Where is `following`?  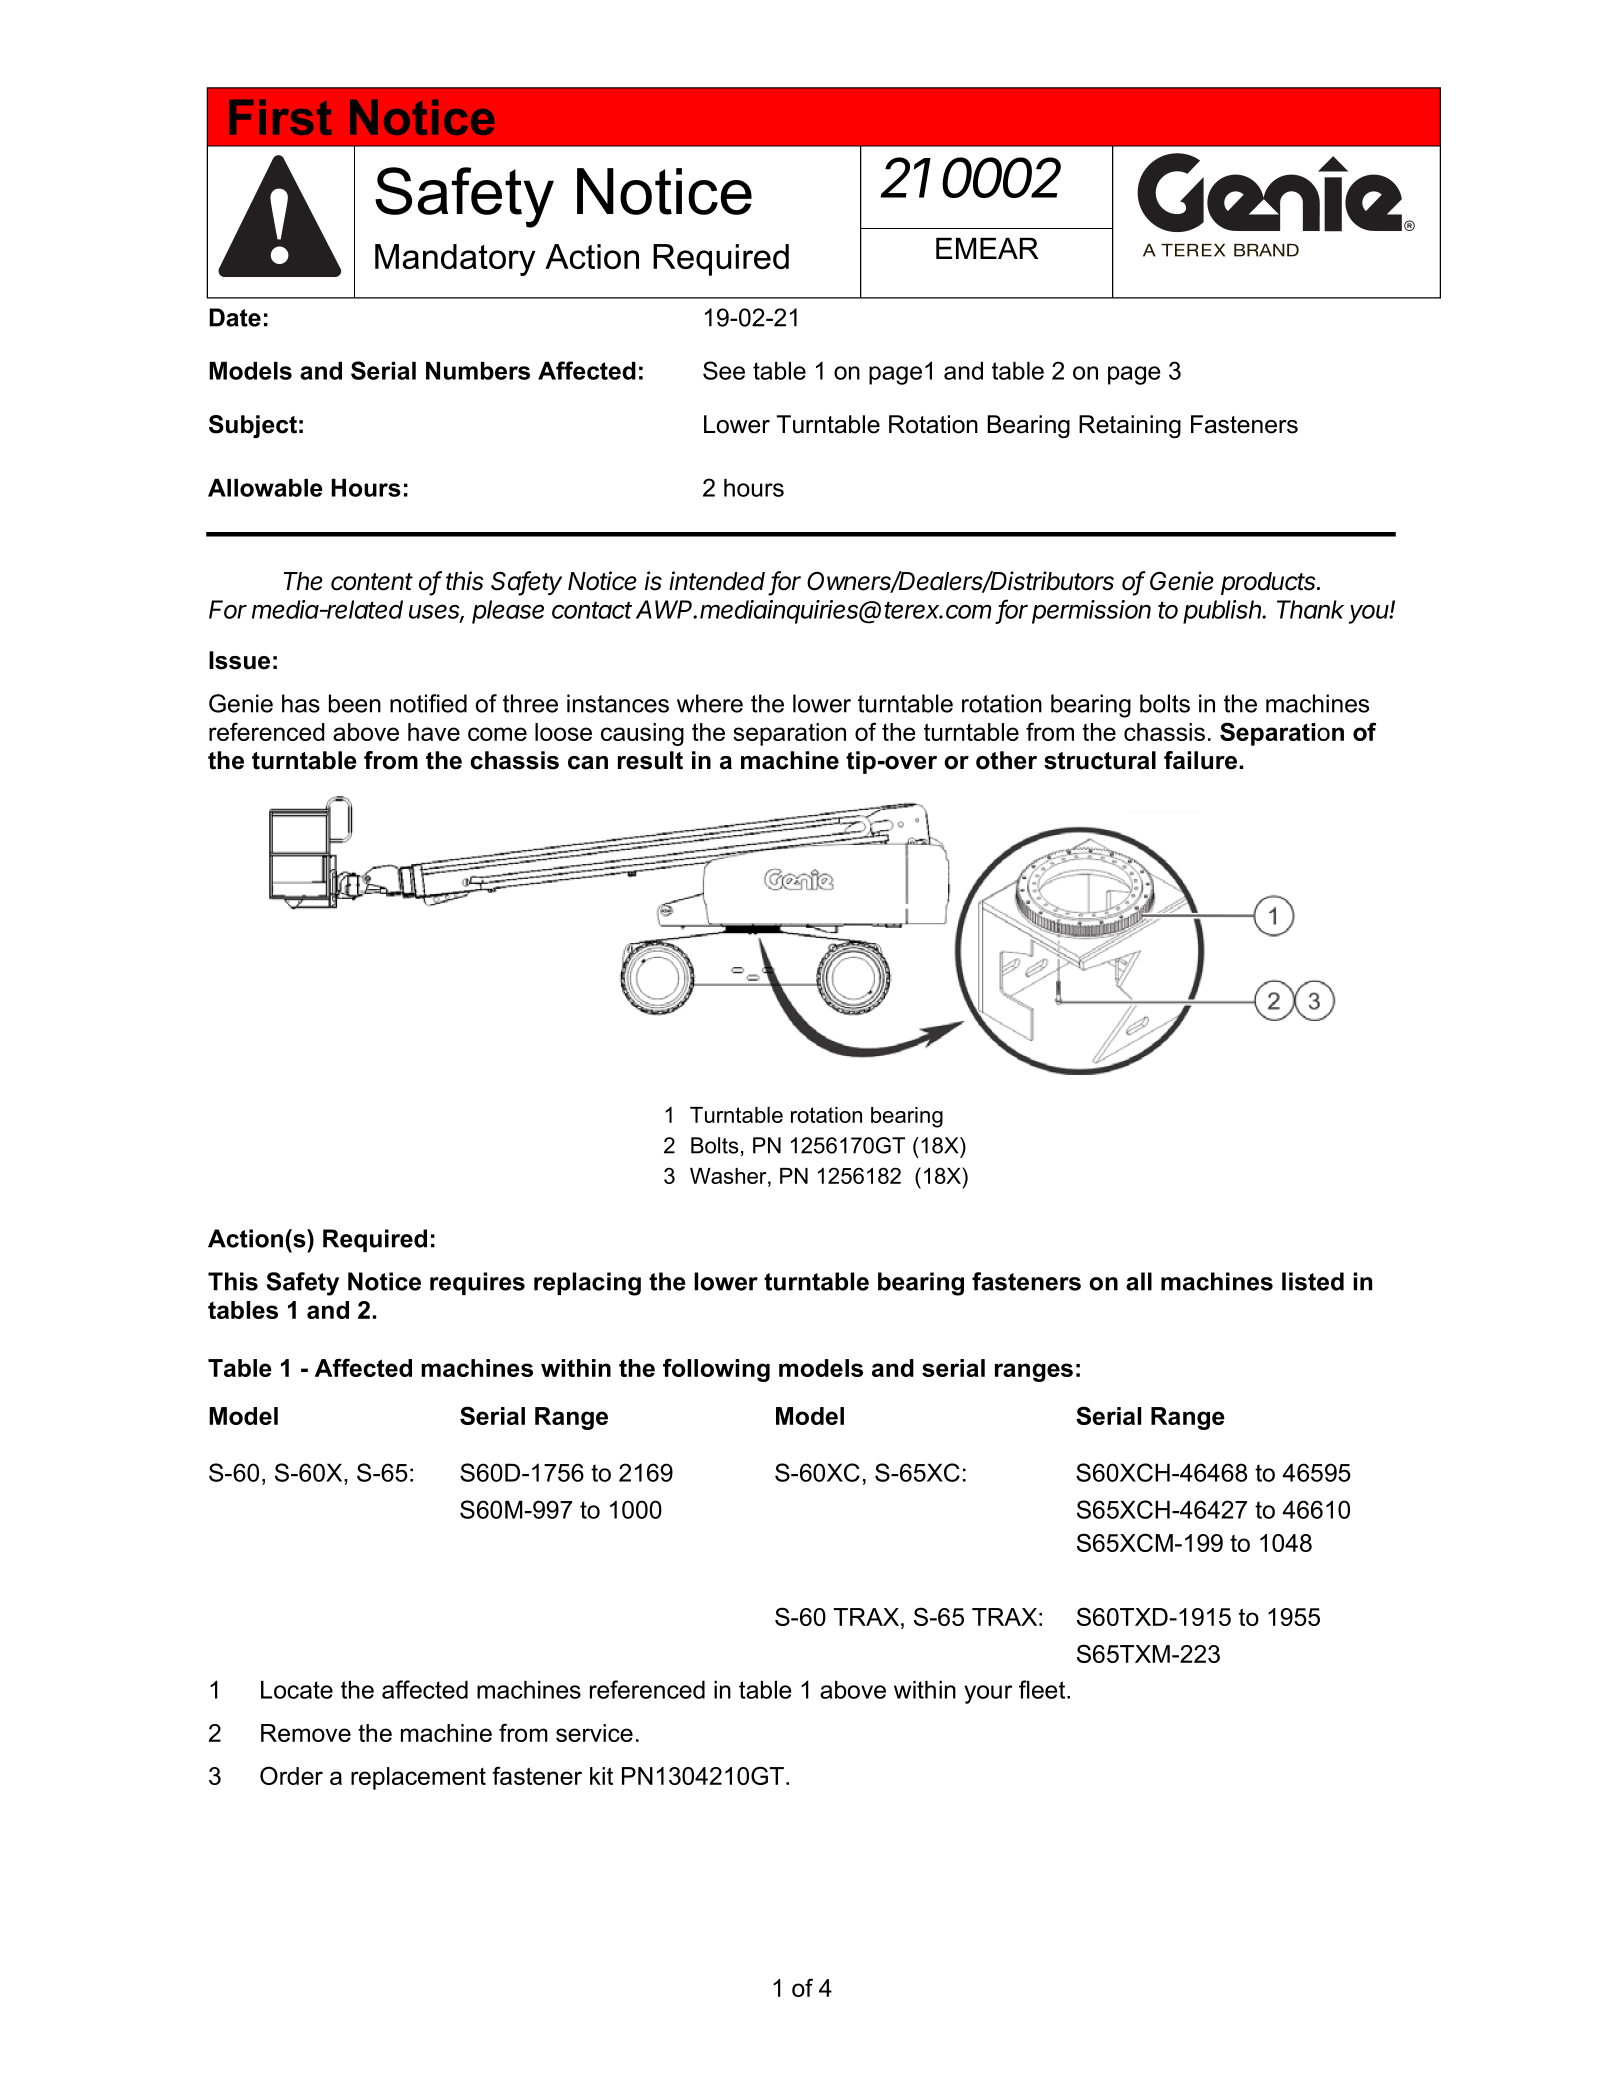 following is located at coordinates (716, 1370).
